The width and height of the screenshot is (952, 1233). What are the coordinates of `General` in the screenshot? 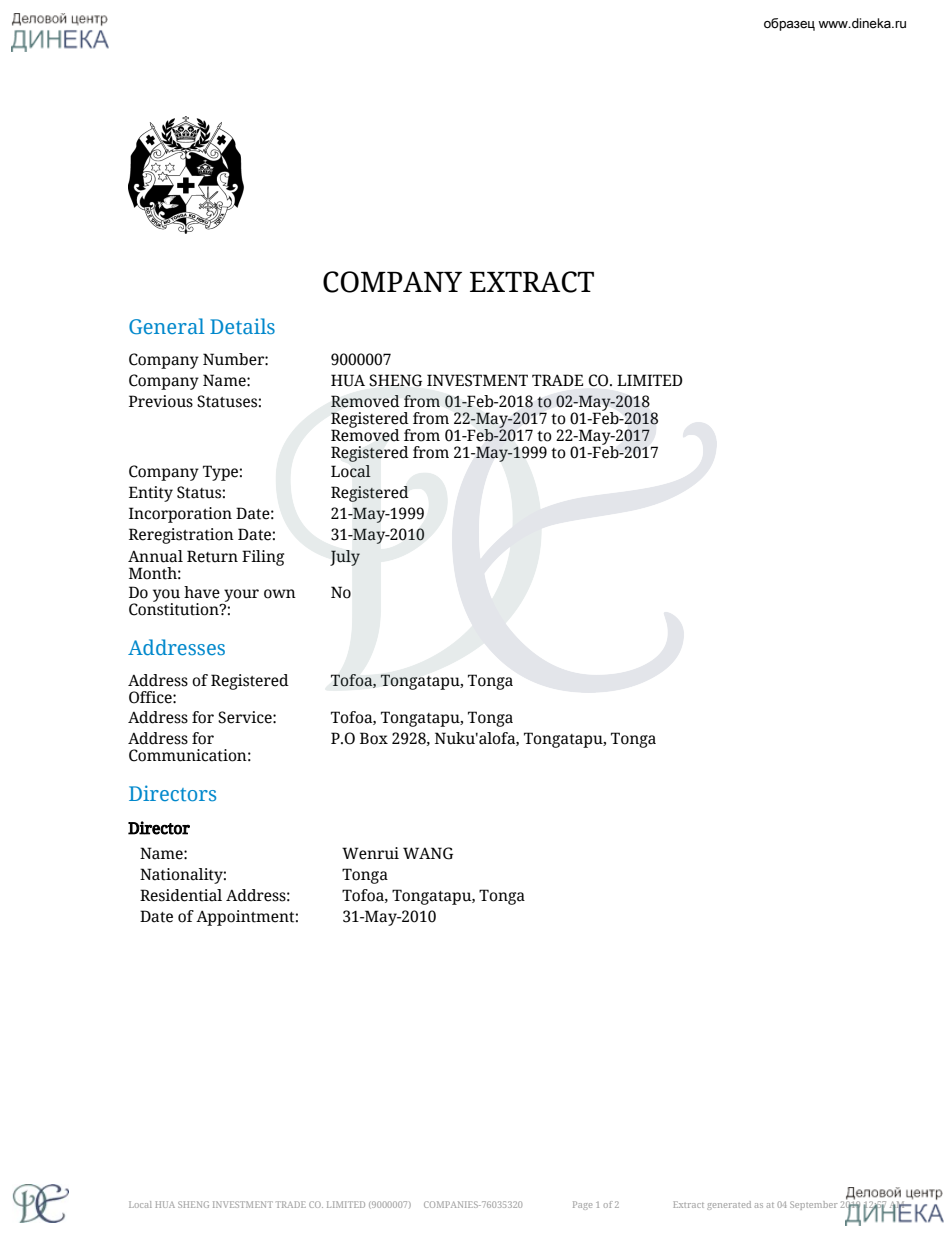 It's located at (167, 326).
